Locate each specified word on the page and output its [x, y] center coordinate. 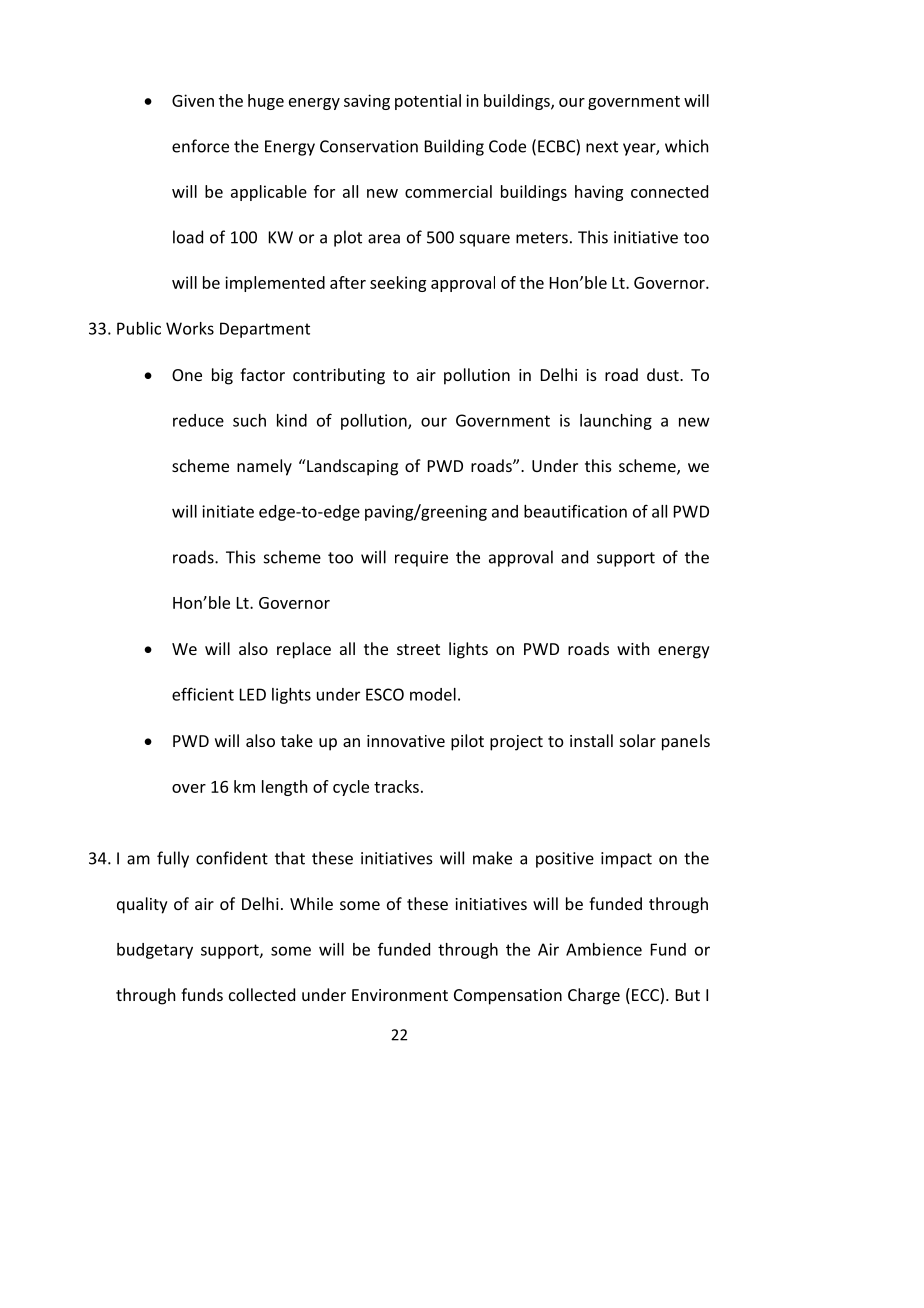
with [633, 648]
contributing [339, 376]
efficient [203, 694]
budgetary [155, 951]
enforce [200, 146]
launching [616, 422]
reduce [198, 420]
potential [428, 102]
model [433, 694]
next [602, 147]
